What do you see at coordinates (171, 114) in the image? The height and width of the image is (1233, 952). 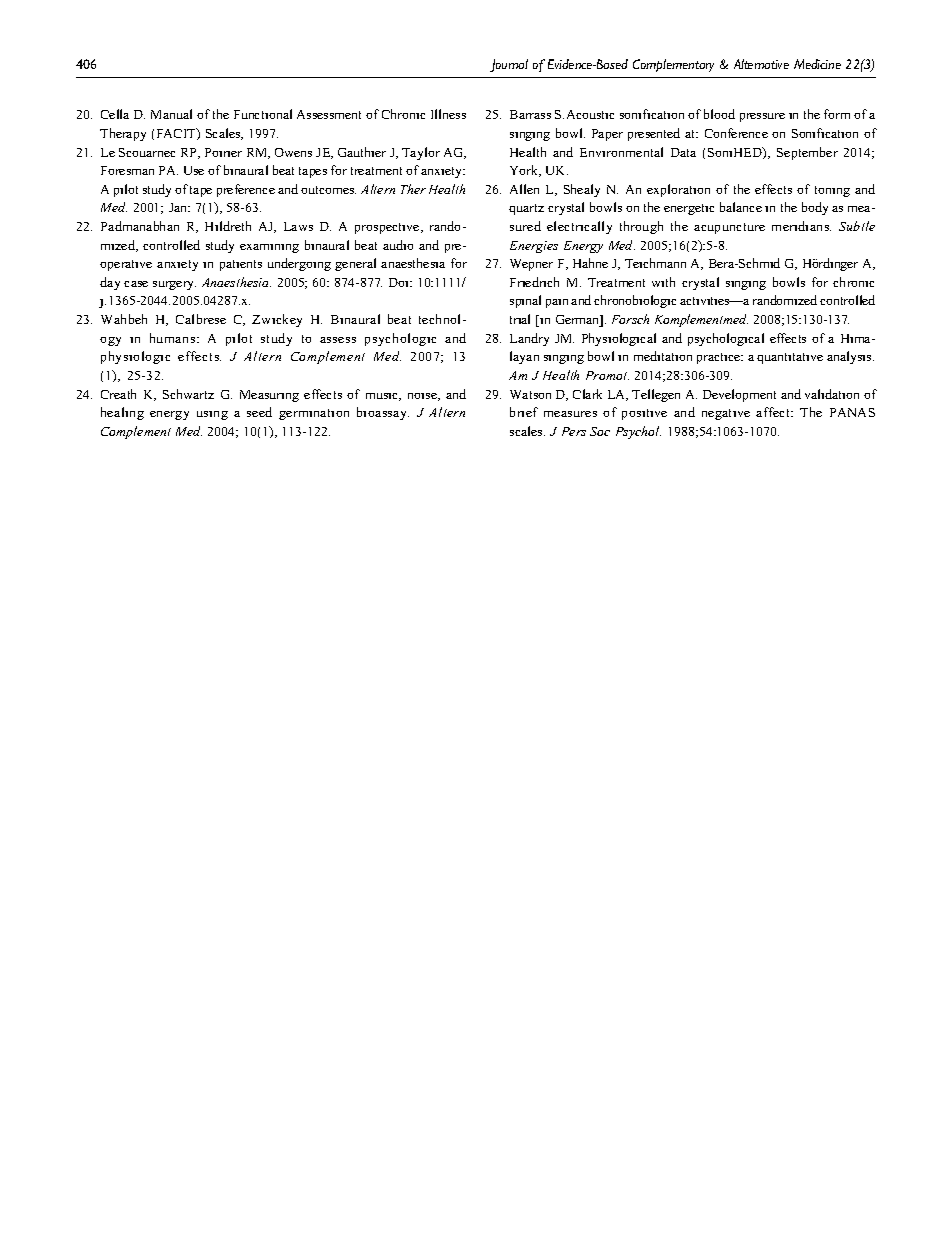 I see `Manual` at bounding box center [171, 114].
